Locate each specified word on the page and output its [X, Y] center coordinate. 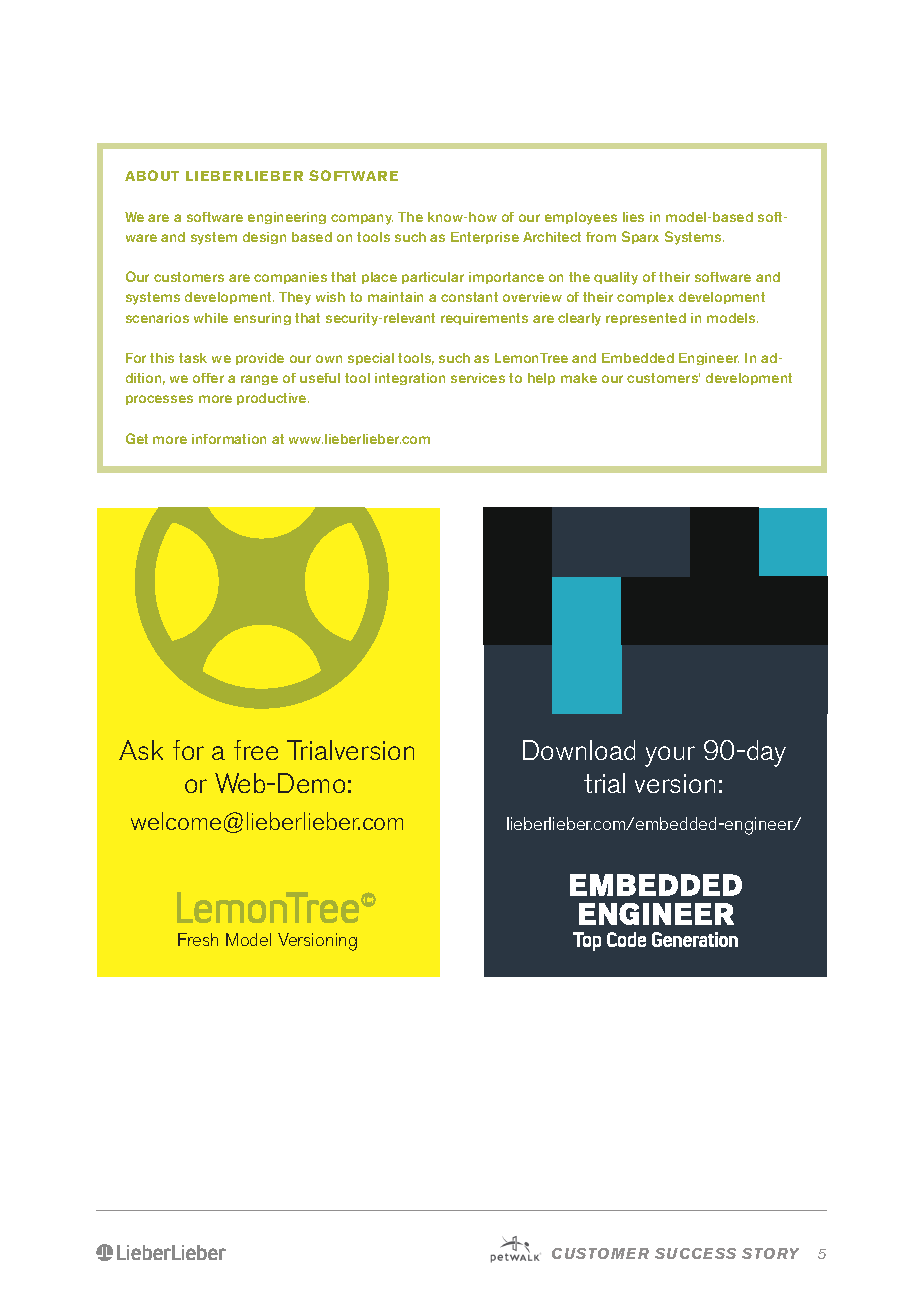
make [579, 378]
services [478, 378]
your [670, 756]
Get [137, 438]
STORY [770, 1253]
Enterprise [485, 238]
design [264, 238]
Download [579, 750]
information [229, 439]
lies [633, 217]
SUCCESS [695, 1253]
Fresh [198, 939]
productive [273, 399]
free [256, 750]
